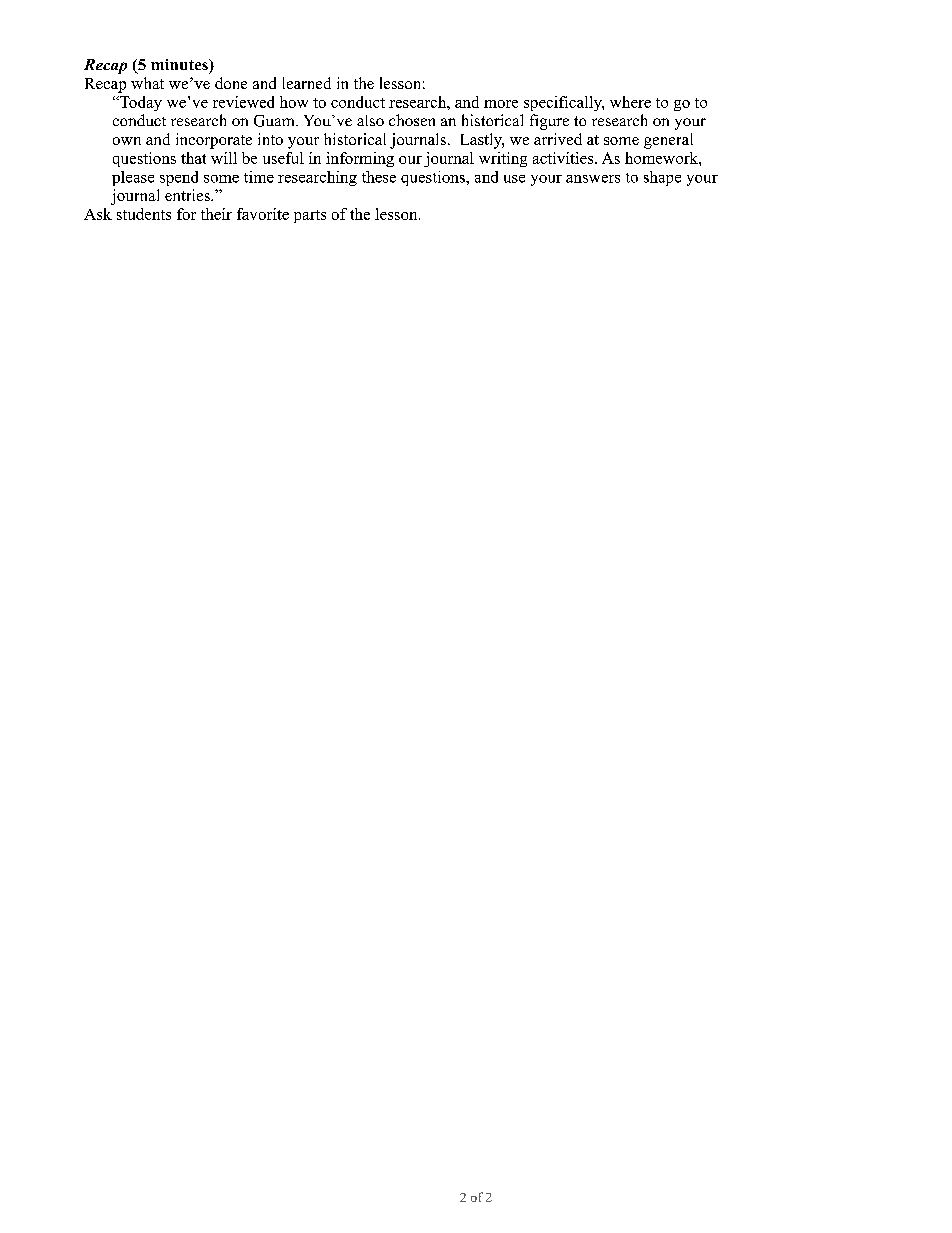 Image resolution: width=952 pixels, height=1233 pixels. Describe the element at coordinates (180, 64) in the screenshot. I see `minutes` at that location.
